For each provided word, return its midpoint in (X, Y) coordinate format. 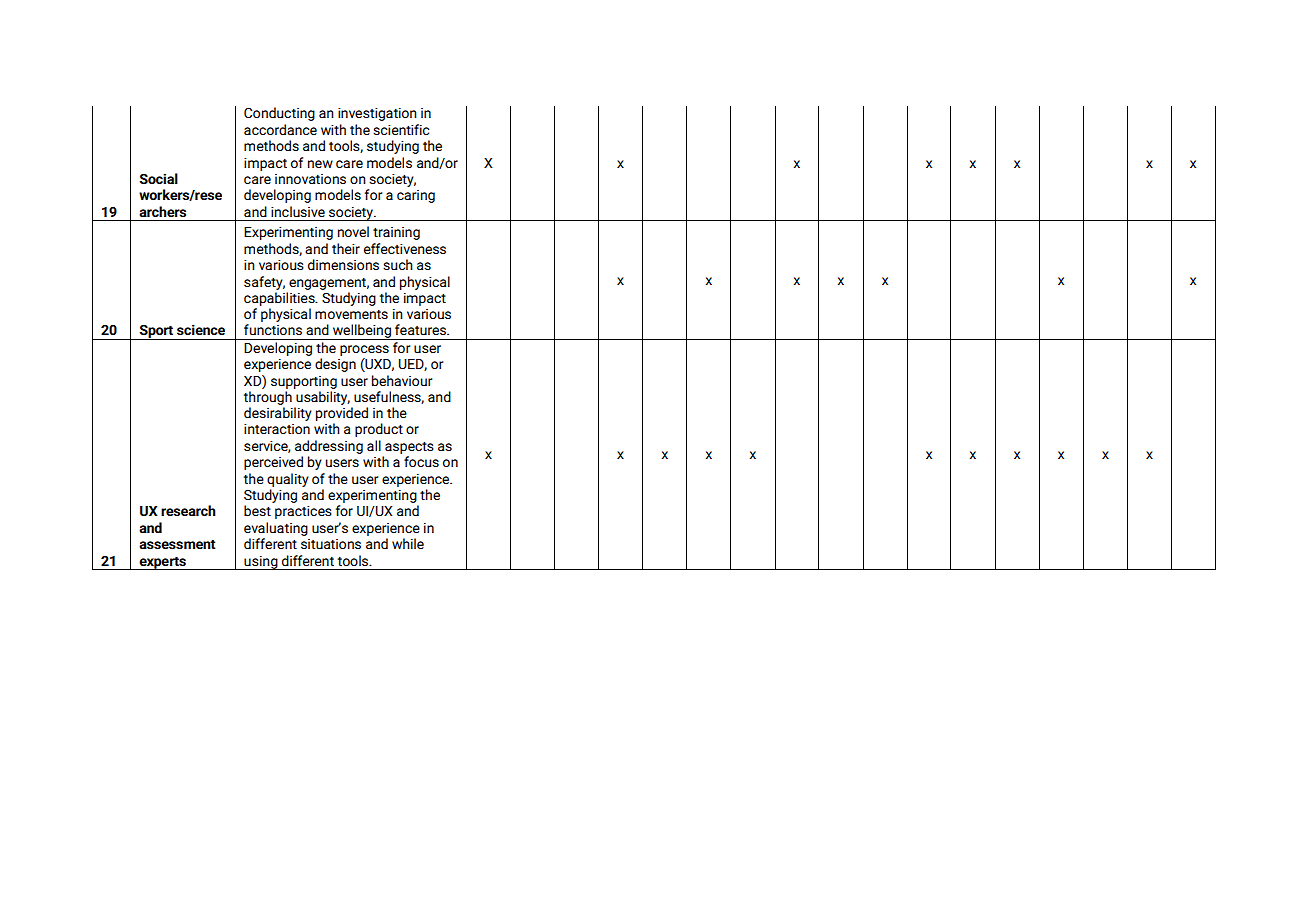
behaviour (402, 380)
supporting (304, 382)
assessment (177, 544)
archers (162, 211)
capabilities (280, 299)
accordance (280, 129)
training (396, 233)
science (201, 330)
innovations (310, 179)
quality (288, 480)
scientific (401, 129)
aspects (409, 448)
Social (158, 178)
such (398, 264)
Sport (156, 332)
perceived (273, 463)
